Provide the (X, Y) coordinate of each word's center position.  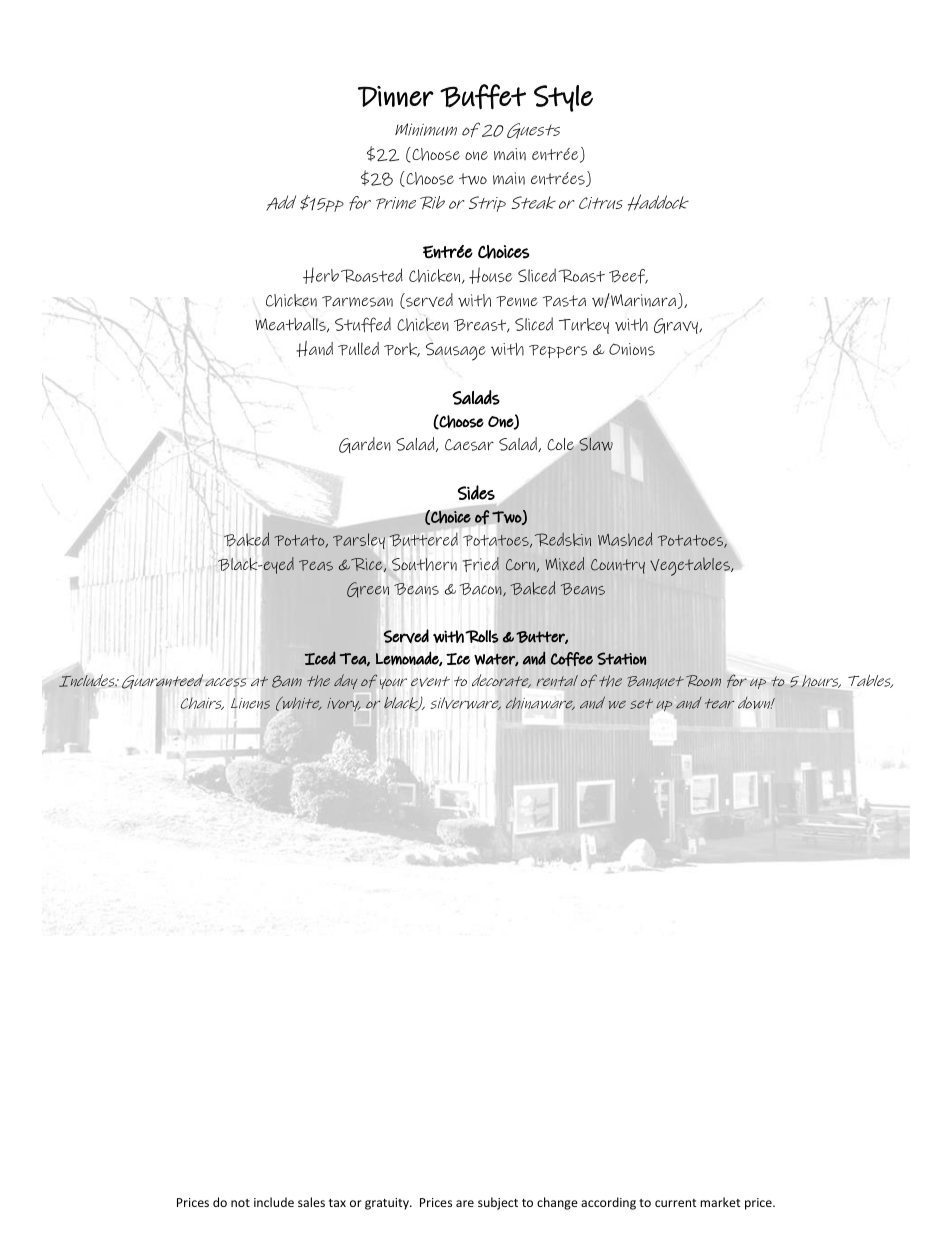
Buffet (483, 96)
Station (621, 658)
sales (311, 1202)
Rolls (482, 636)
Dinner (396, 96)
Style (563, 98)
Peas (316, 565)
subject (498, 1203)
